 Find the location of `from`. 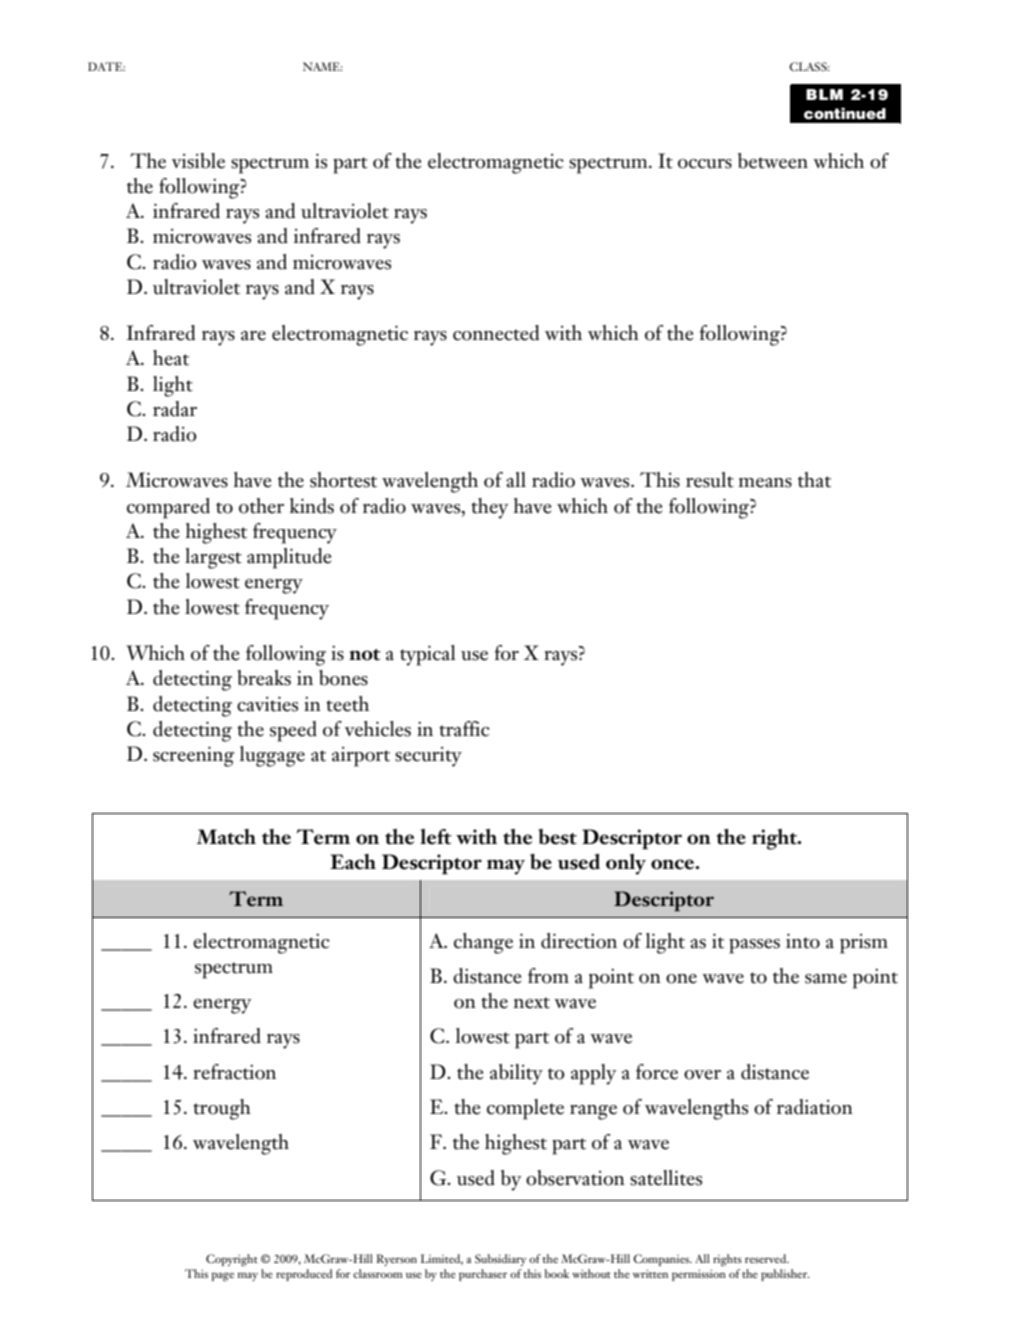

from is located at coordinates (548, 976).
